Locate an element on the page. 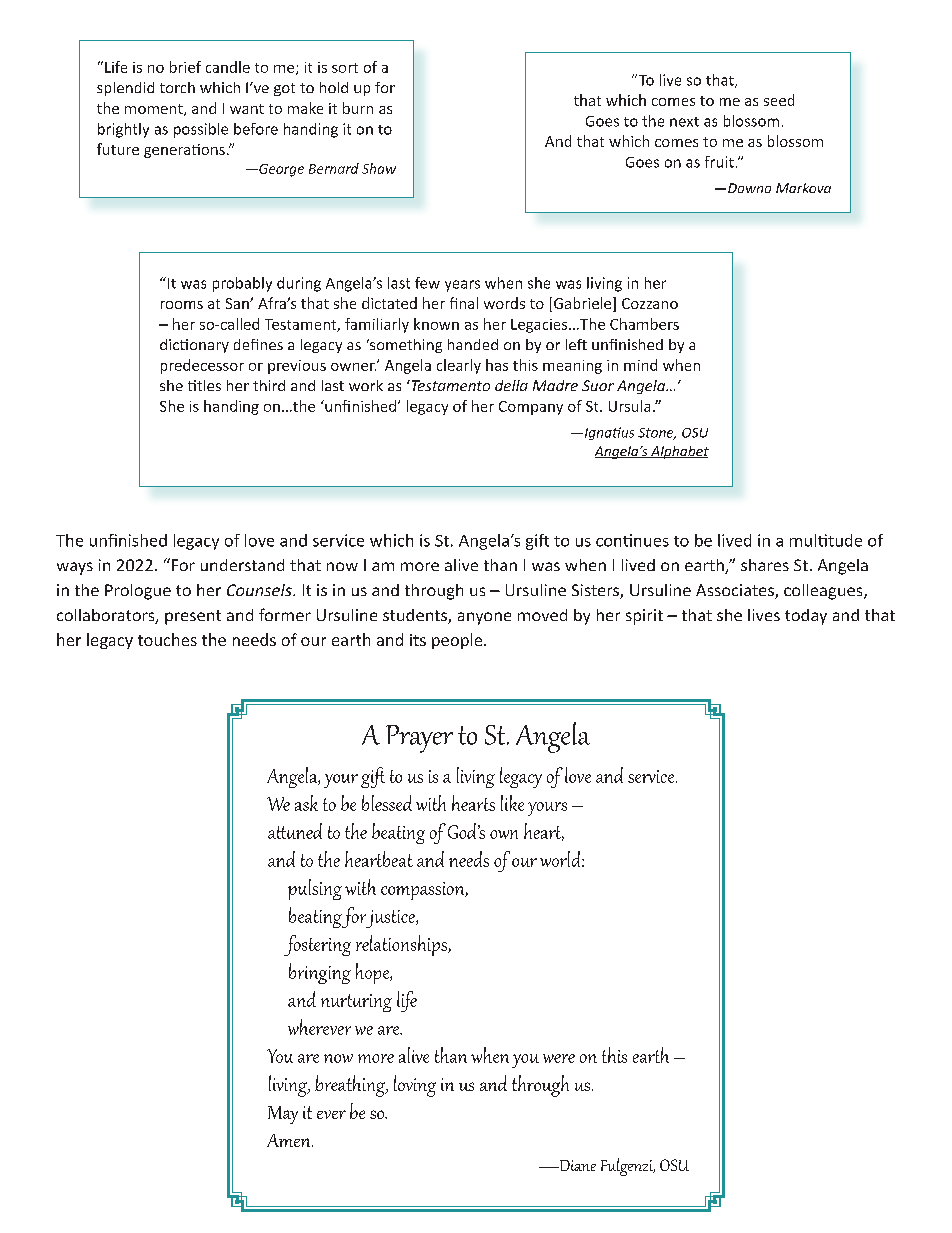 The width and height of the image is (952, 1233). burn is located at coordinates (358, 108).
